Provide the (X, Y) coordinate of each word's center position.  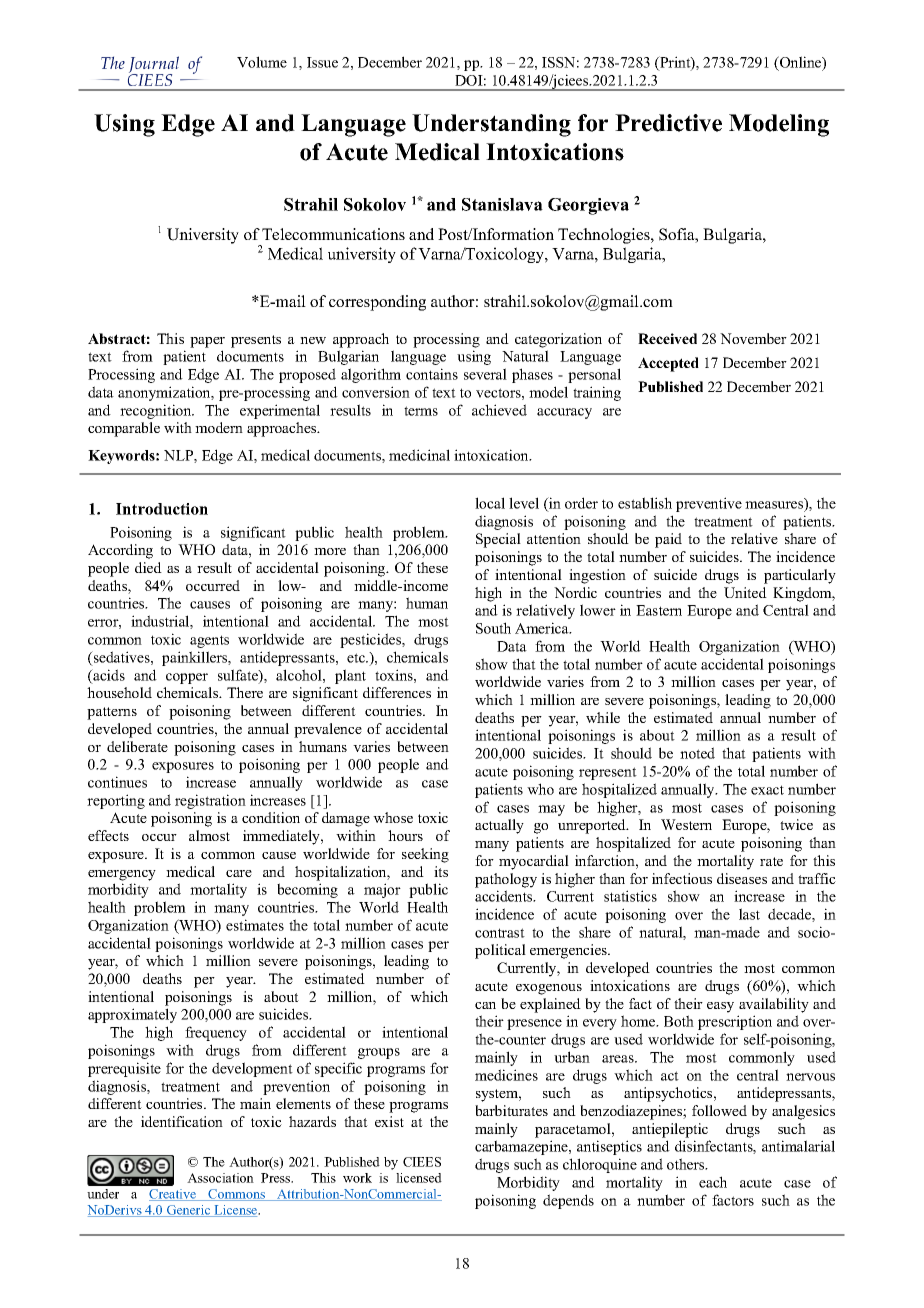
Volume (262, 62)
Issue (322, 62)
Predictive (668, 123)
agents (209, 641)
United (745, 592)
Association (220, 1178)
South (493, 628)
